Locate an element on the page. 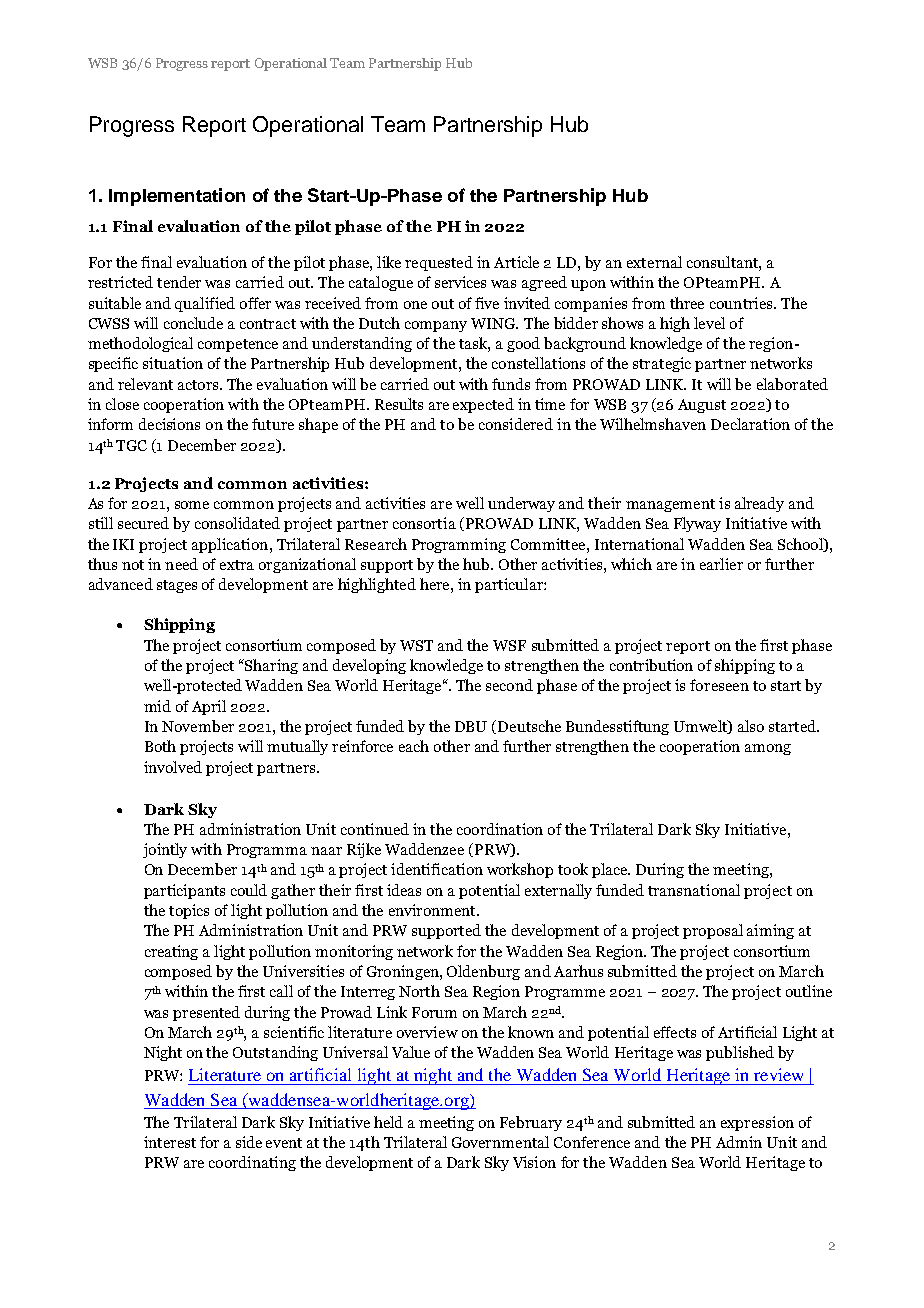  requested is located at coordinates (439, 263).
